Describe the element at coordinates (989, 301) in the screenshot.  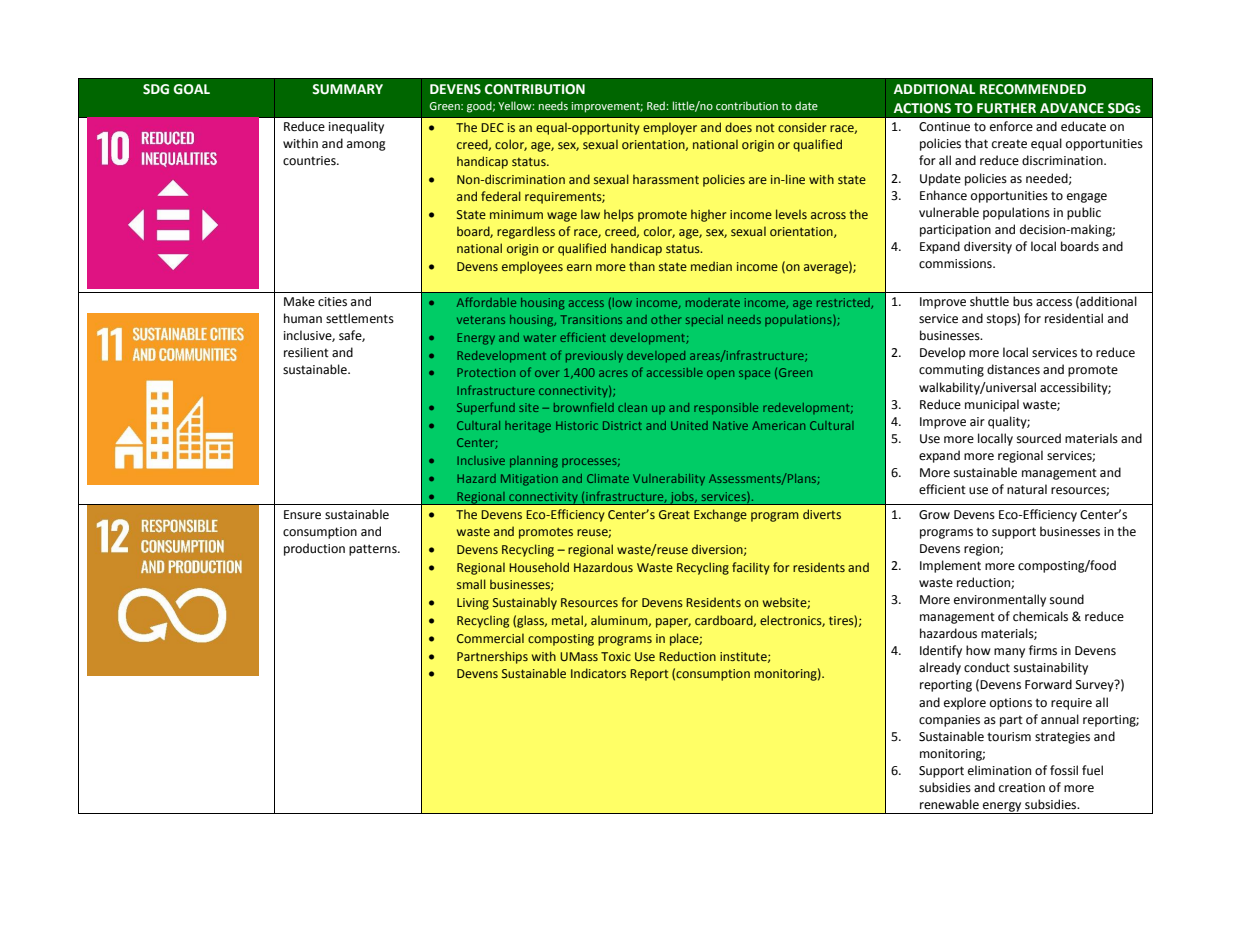
I see `shuttle` at that location.
